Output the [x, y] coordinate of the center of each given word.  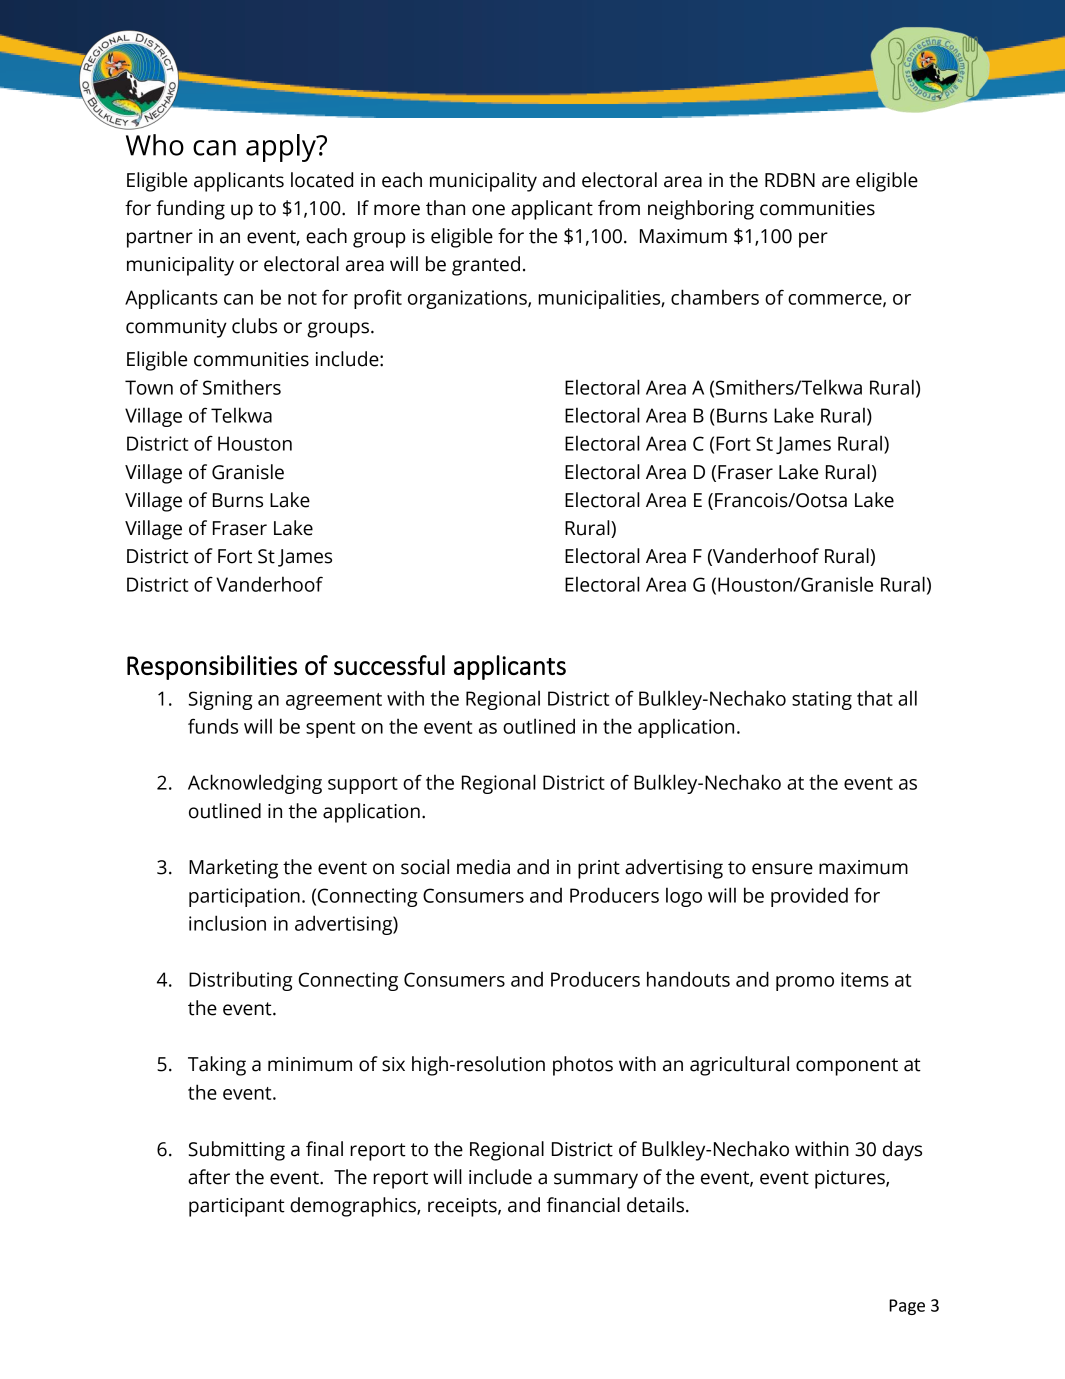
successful [389, 665]
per [813, 240]
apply [282, 148]
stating [822, 700]
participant [237, 1207]
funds [213, 726]
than [445, 208]
